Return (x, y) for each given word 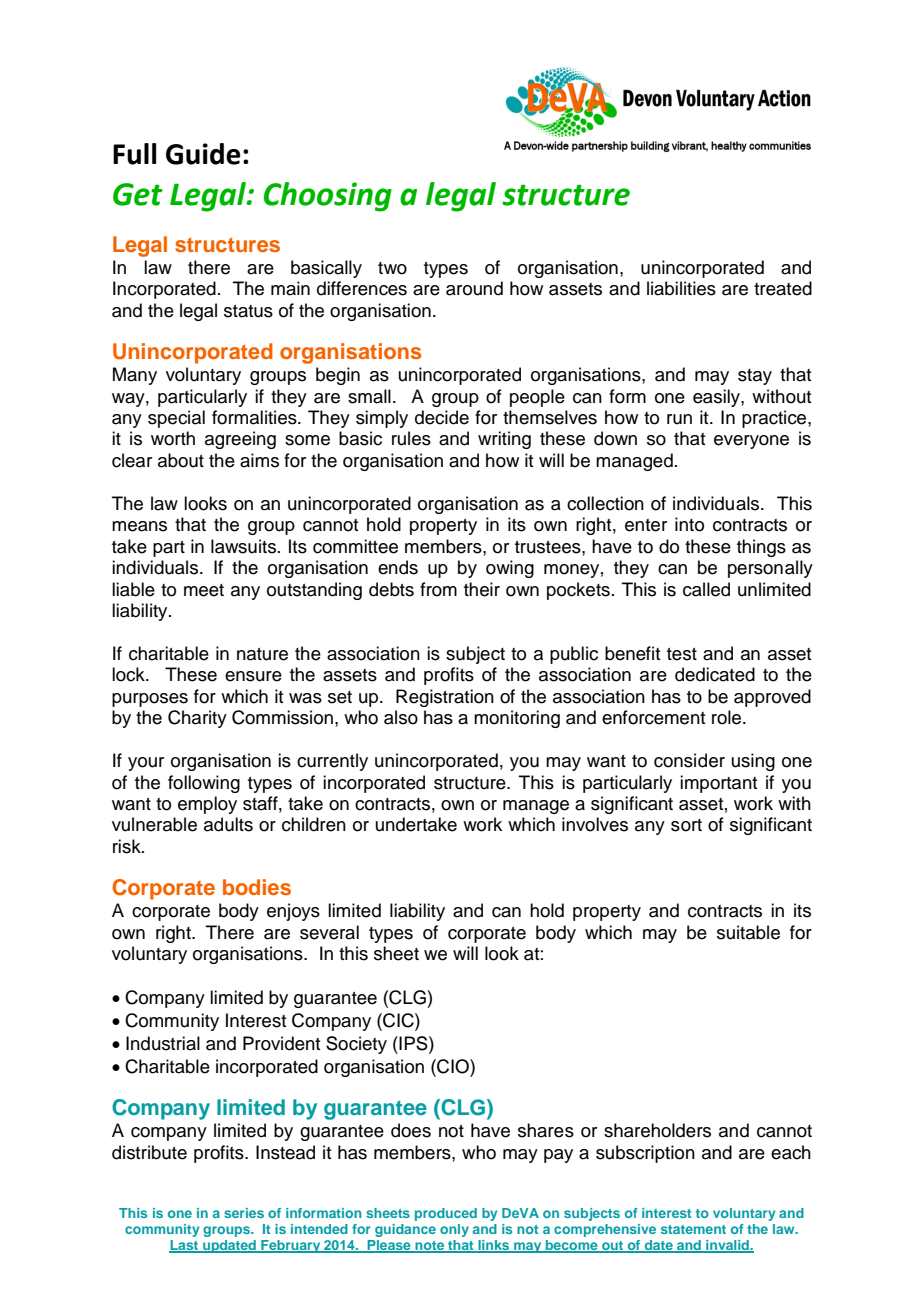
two (392, 268)
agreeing (240, 440)
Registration (445, 698)
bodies (257, 887)
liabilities (681, 288)
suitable (748, 932)
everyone (751, 442)
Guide (203, 154)
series (244, 1213)
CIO (453, 1066)
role (728, 717)
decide (442, 417)
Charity (197, 719)
